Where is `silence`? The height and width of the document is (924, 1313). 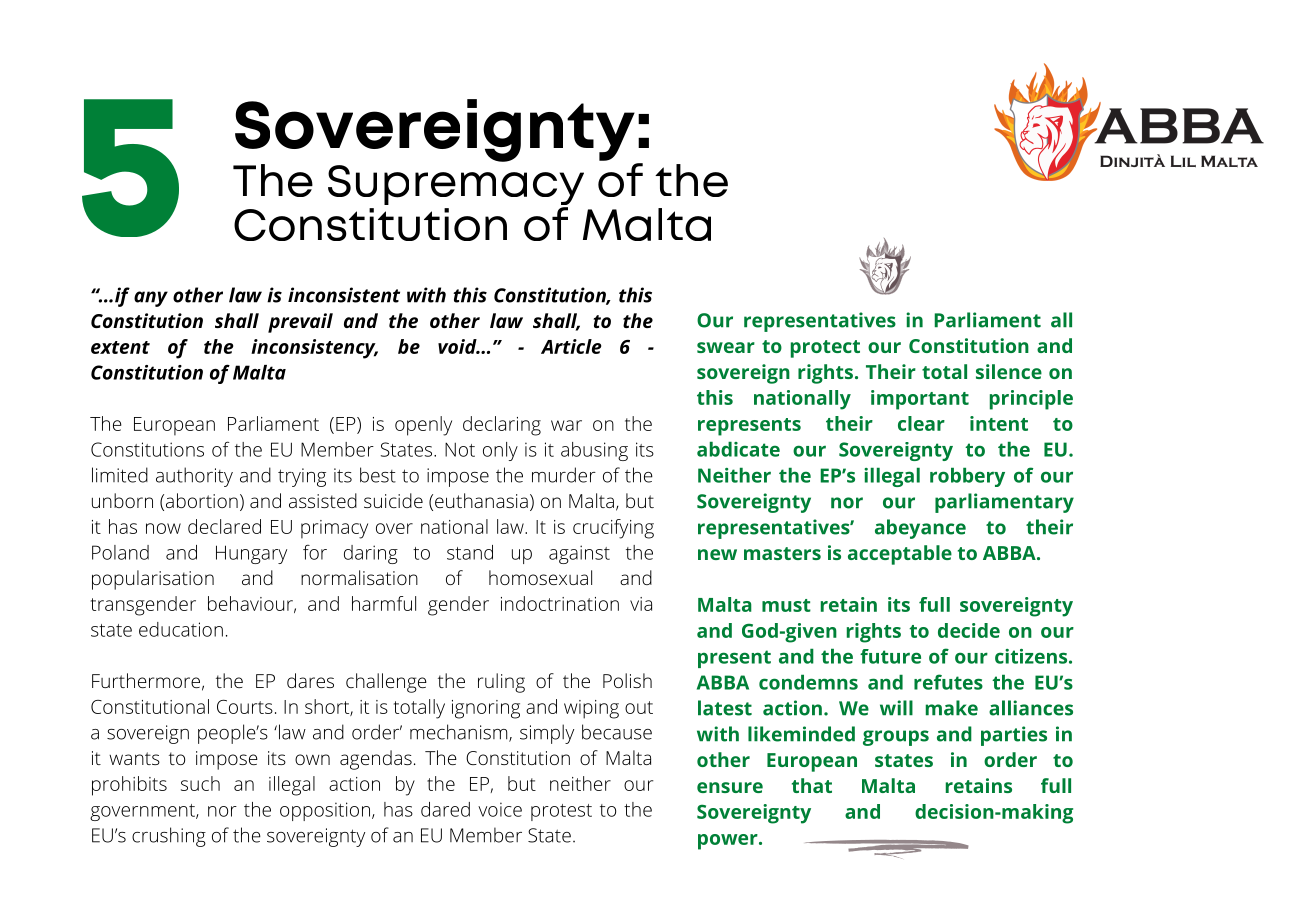 silence is located at coordinates (1009, 371).
